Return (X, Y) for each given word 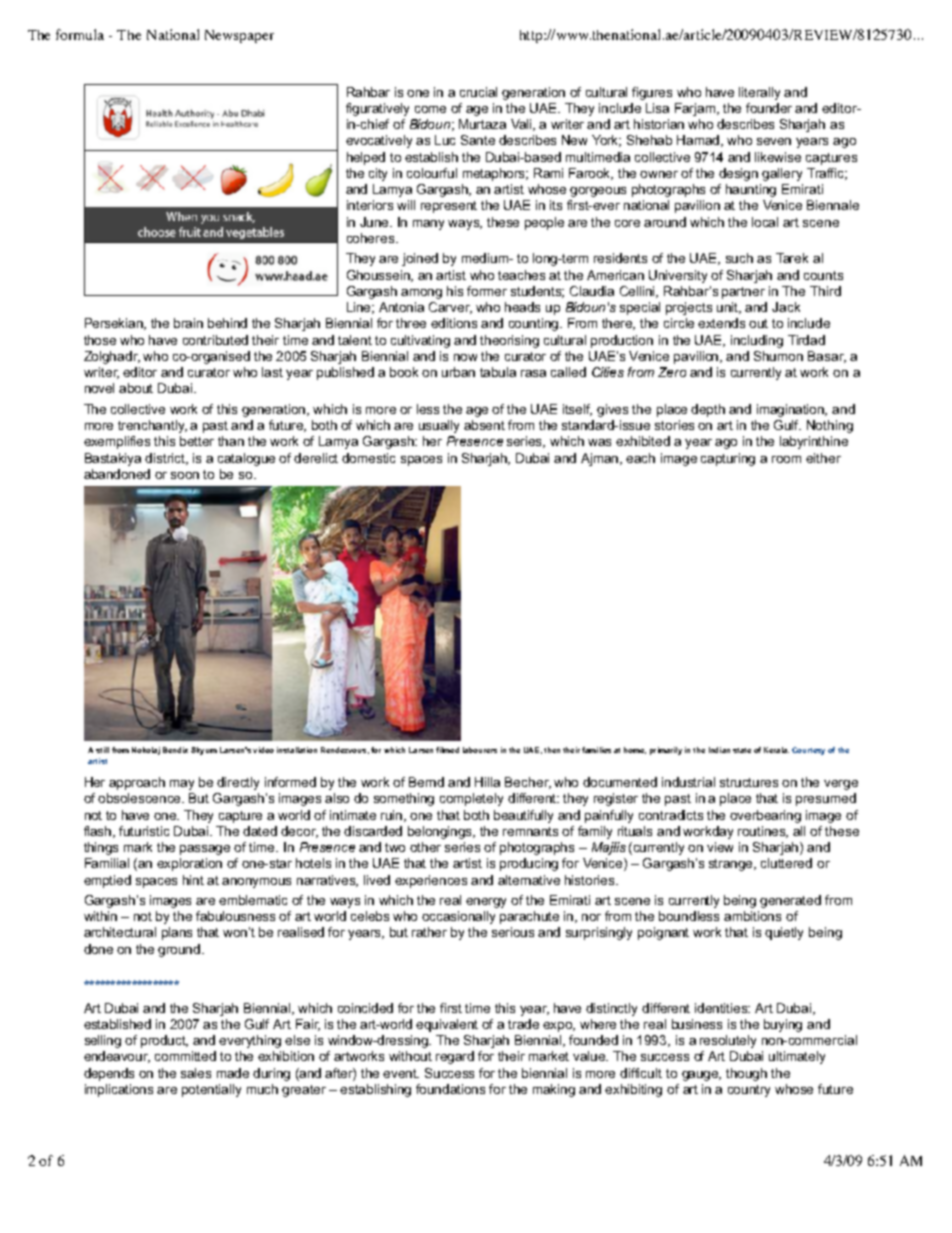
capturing (728, 459)
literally (759, 93)
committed (185, 1056)
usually (439, 426)
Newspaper (239, 36)
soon (185, 475)
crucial (478, 92)
